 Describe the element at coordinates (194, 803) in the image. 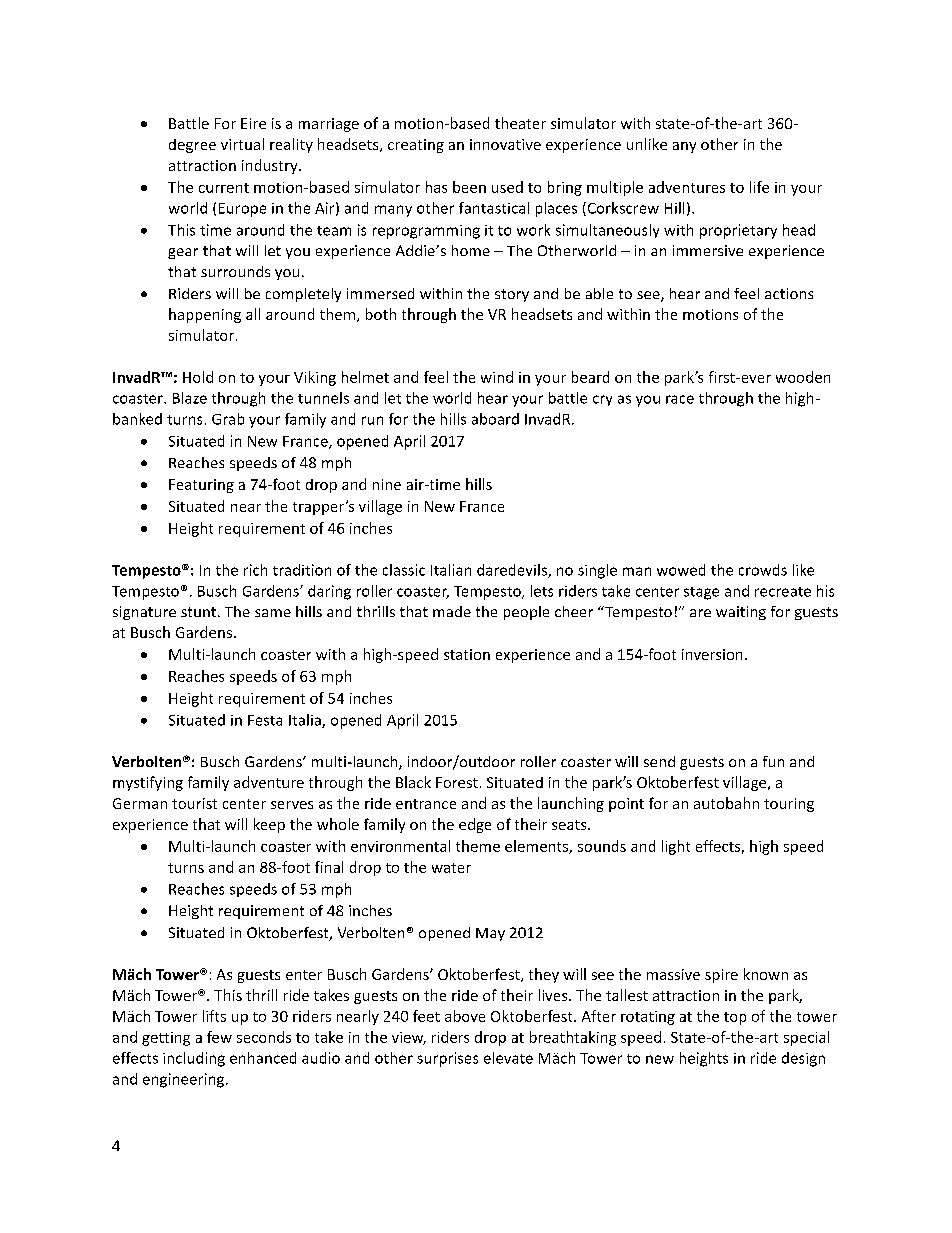

I see `tourist` at that location.
